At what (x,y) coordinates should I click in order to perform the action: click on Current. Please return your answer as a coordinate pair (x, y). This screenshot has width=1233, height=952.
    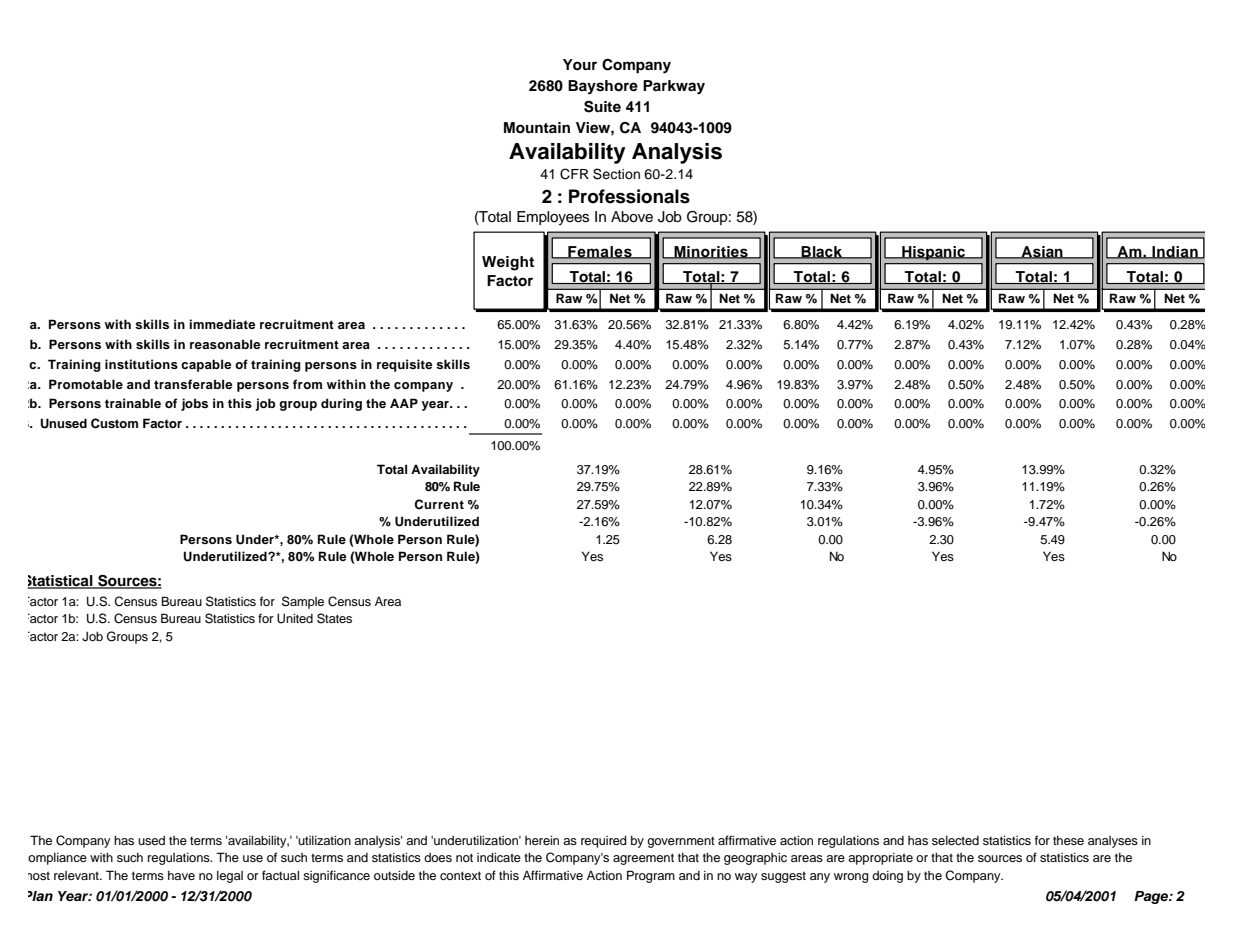
    Looking at the image, I should click on (439, 504).
